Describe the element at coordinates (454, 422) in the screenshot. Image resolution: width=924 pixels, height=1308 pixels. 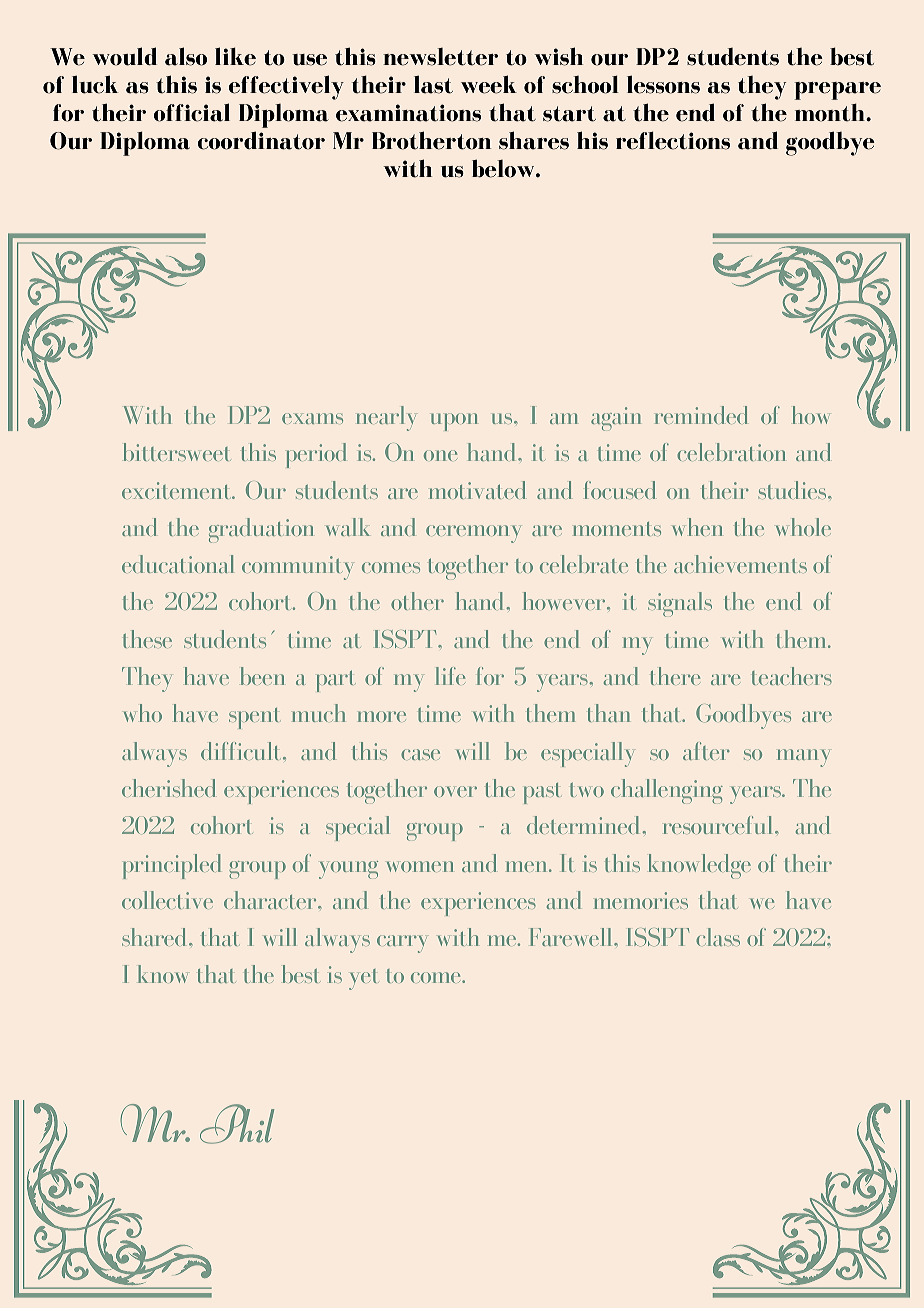
I see `upon` at that location.
